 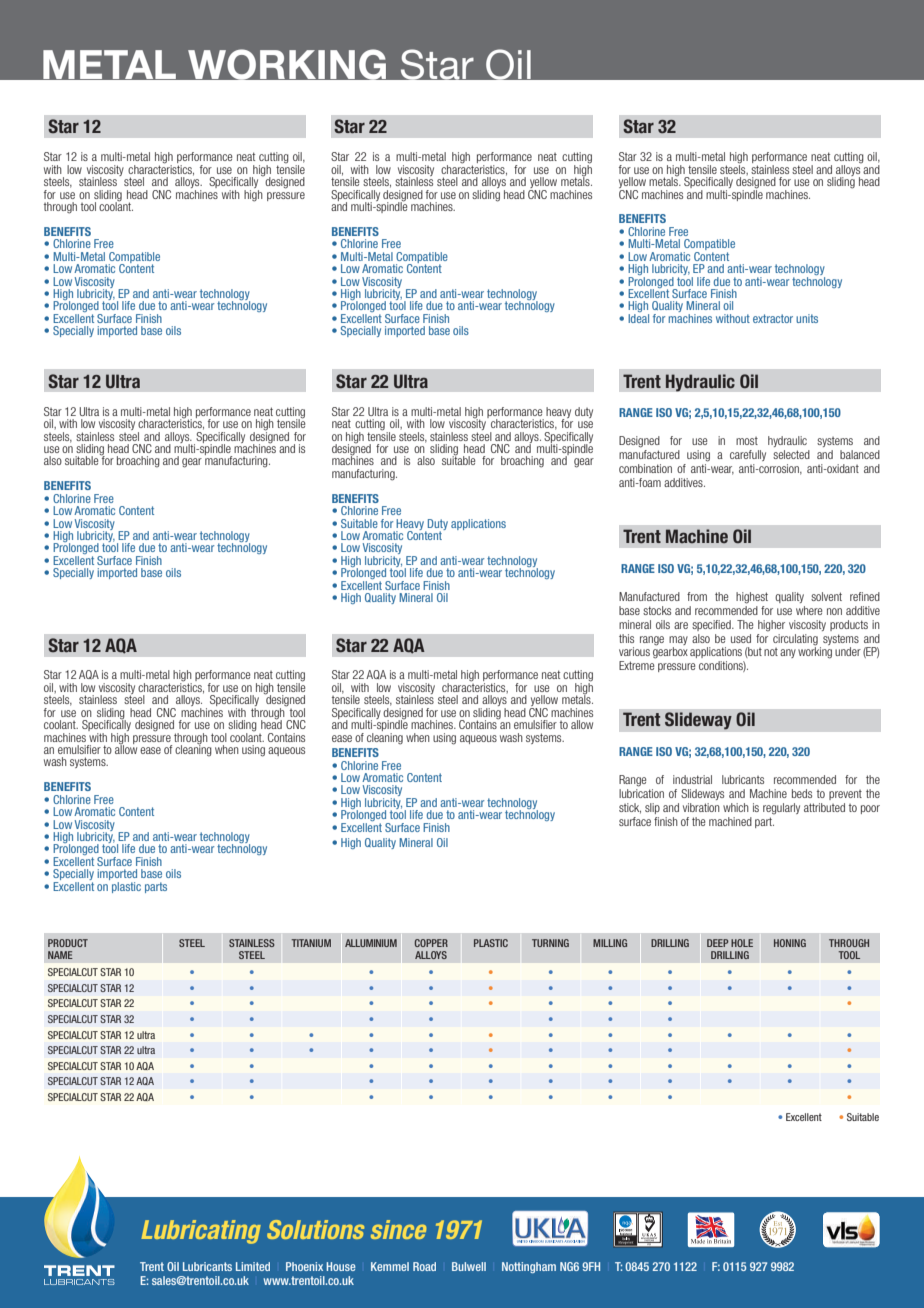 I want to click on HONING, so click(x=790, y=943).
